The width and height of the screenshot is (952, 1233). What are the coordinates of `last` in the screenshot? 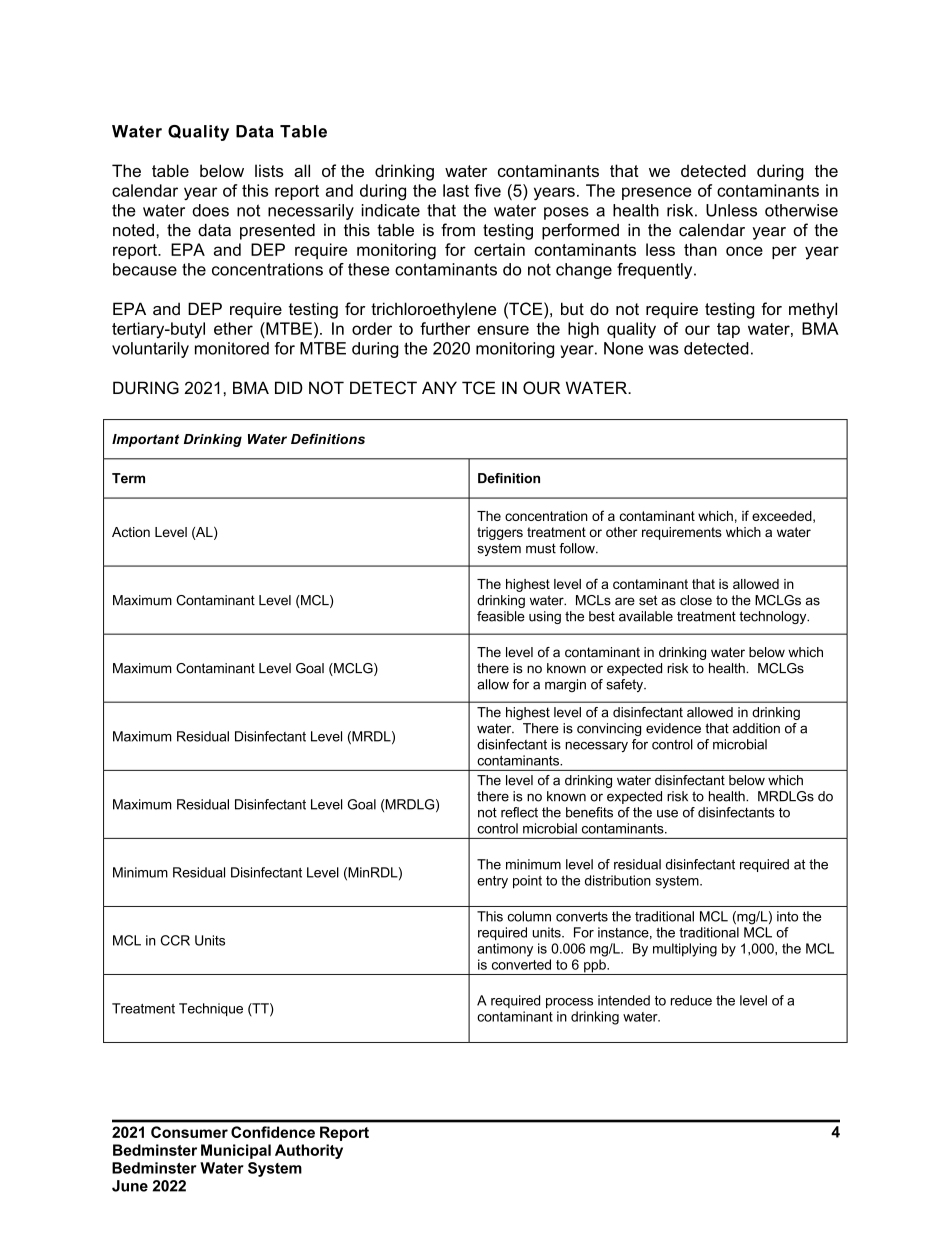 It's located at (456, 190).
